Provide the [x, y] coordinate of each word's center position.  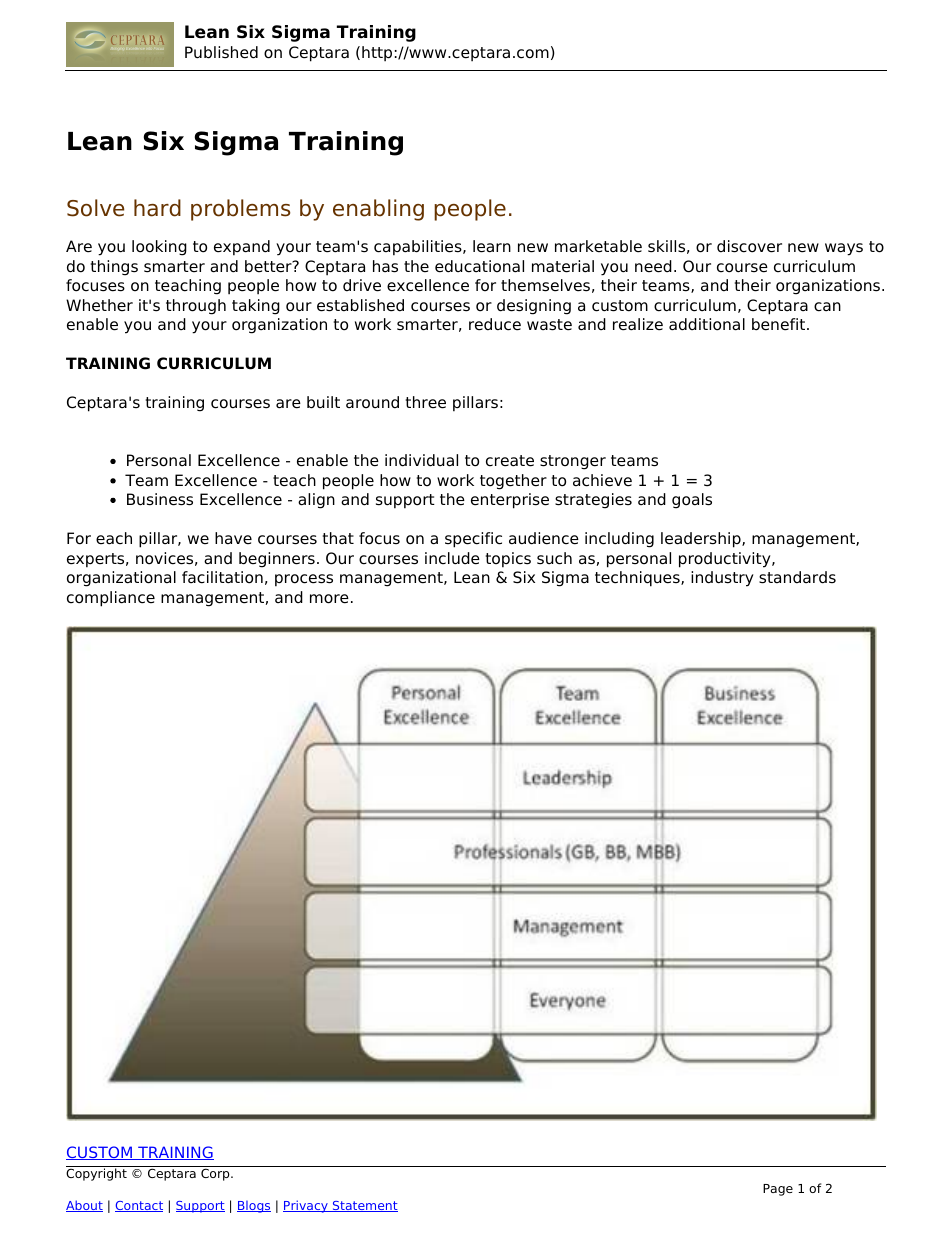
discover [749, 246]
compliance [111, 599]
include [452, 558]
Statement [364, 1206]
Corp [216, 1174]
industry [722, 579]
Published [221, 52]
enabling [378, 210]
